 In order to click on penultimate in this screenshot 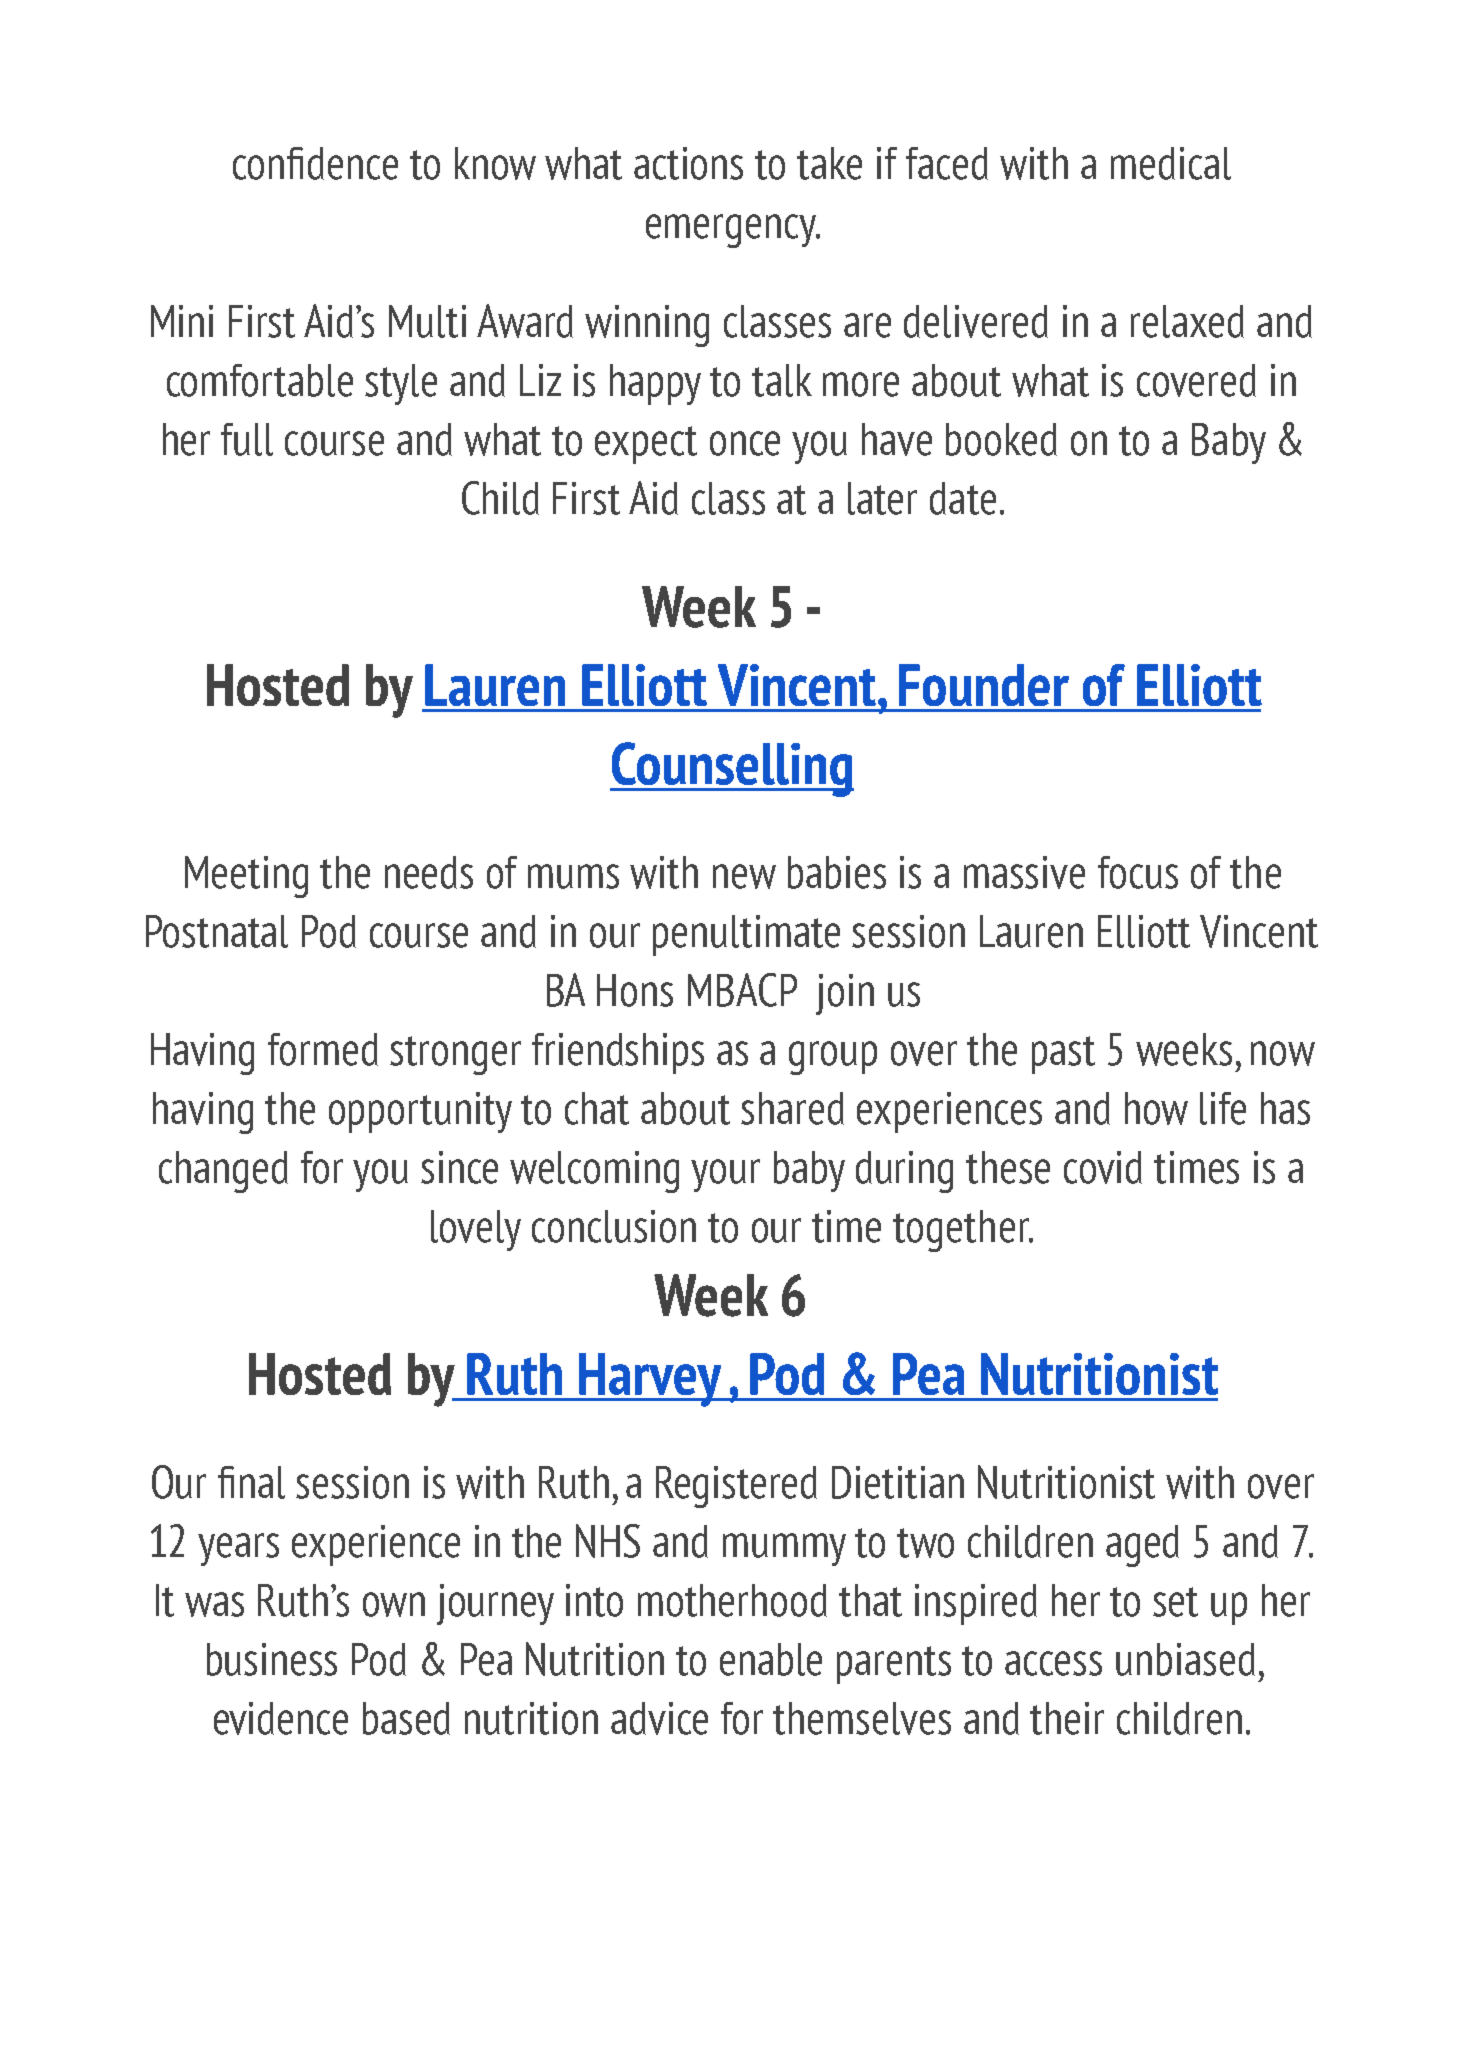, I will do `click(746, 935)`.
